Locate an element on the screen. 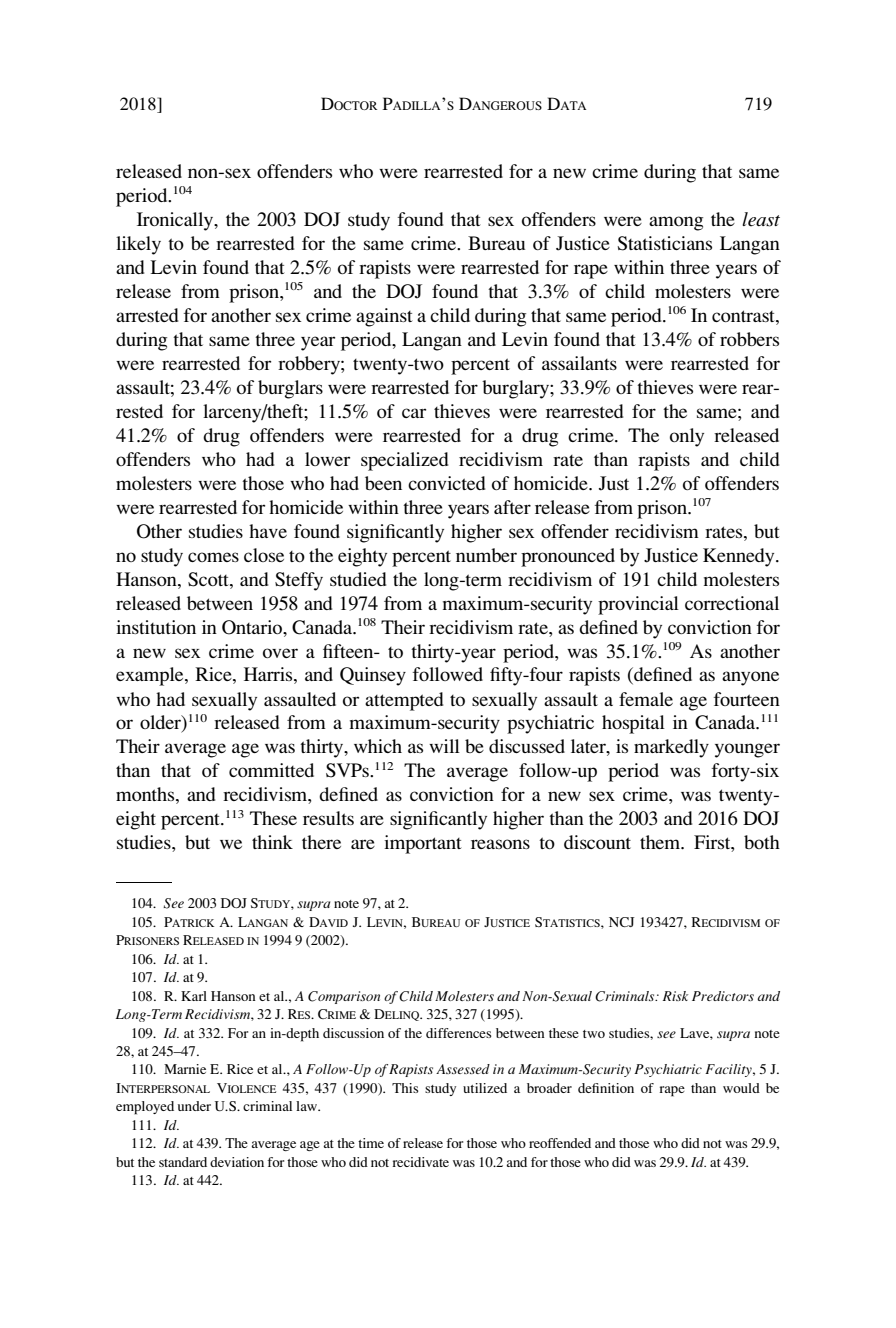 The width and height of the screenshot is (896, 1328). convicted is located at coordinates (446, 483).
